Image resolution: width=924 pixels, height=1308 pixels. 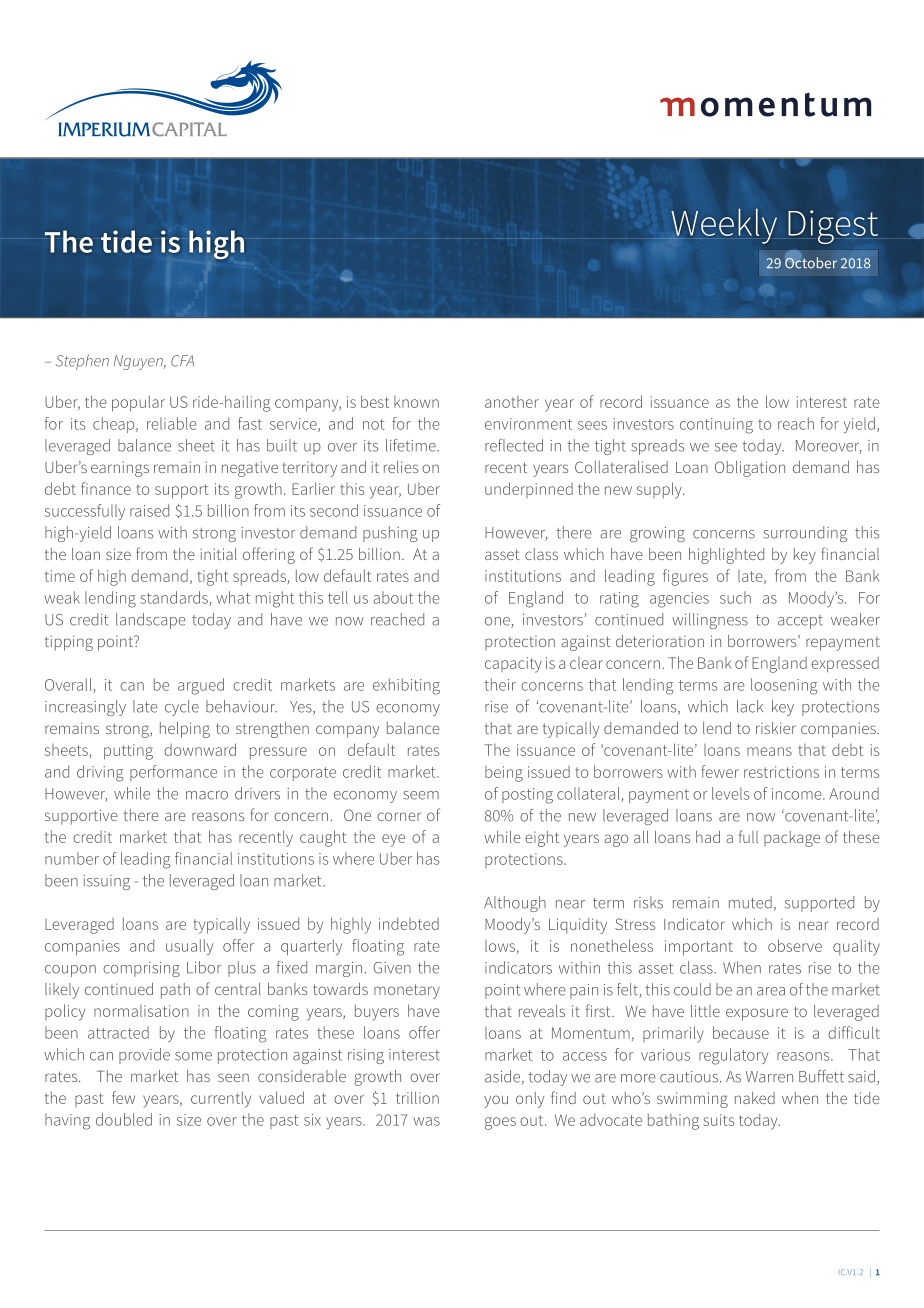 I want to click on you, so click(x=496, y=1101).
